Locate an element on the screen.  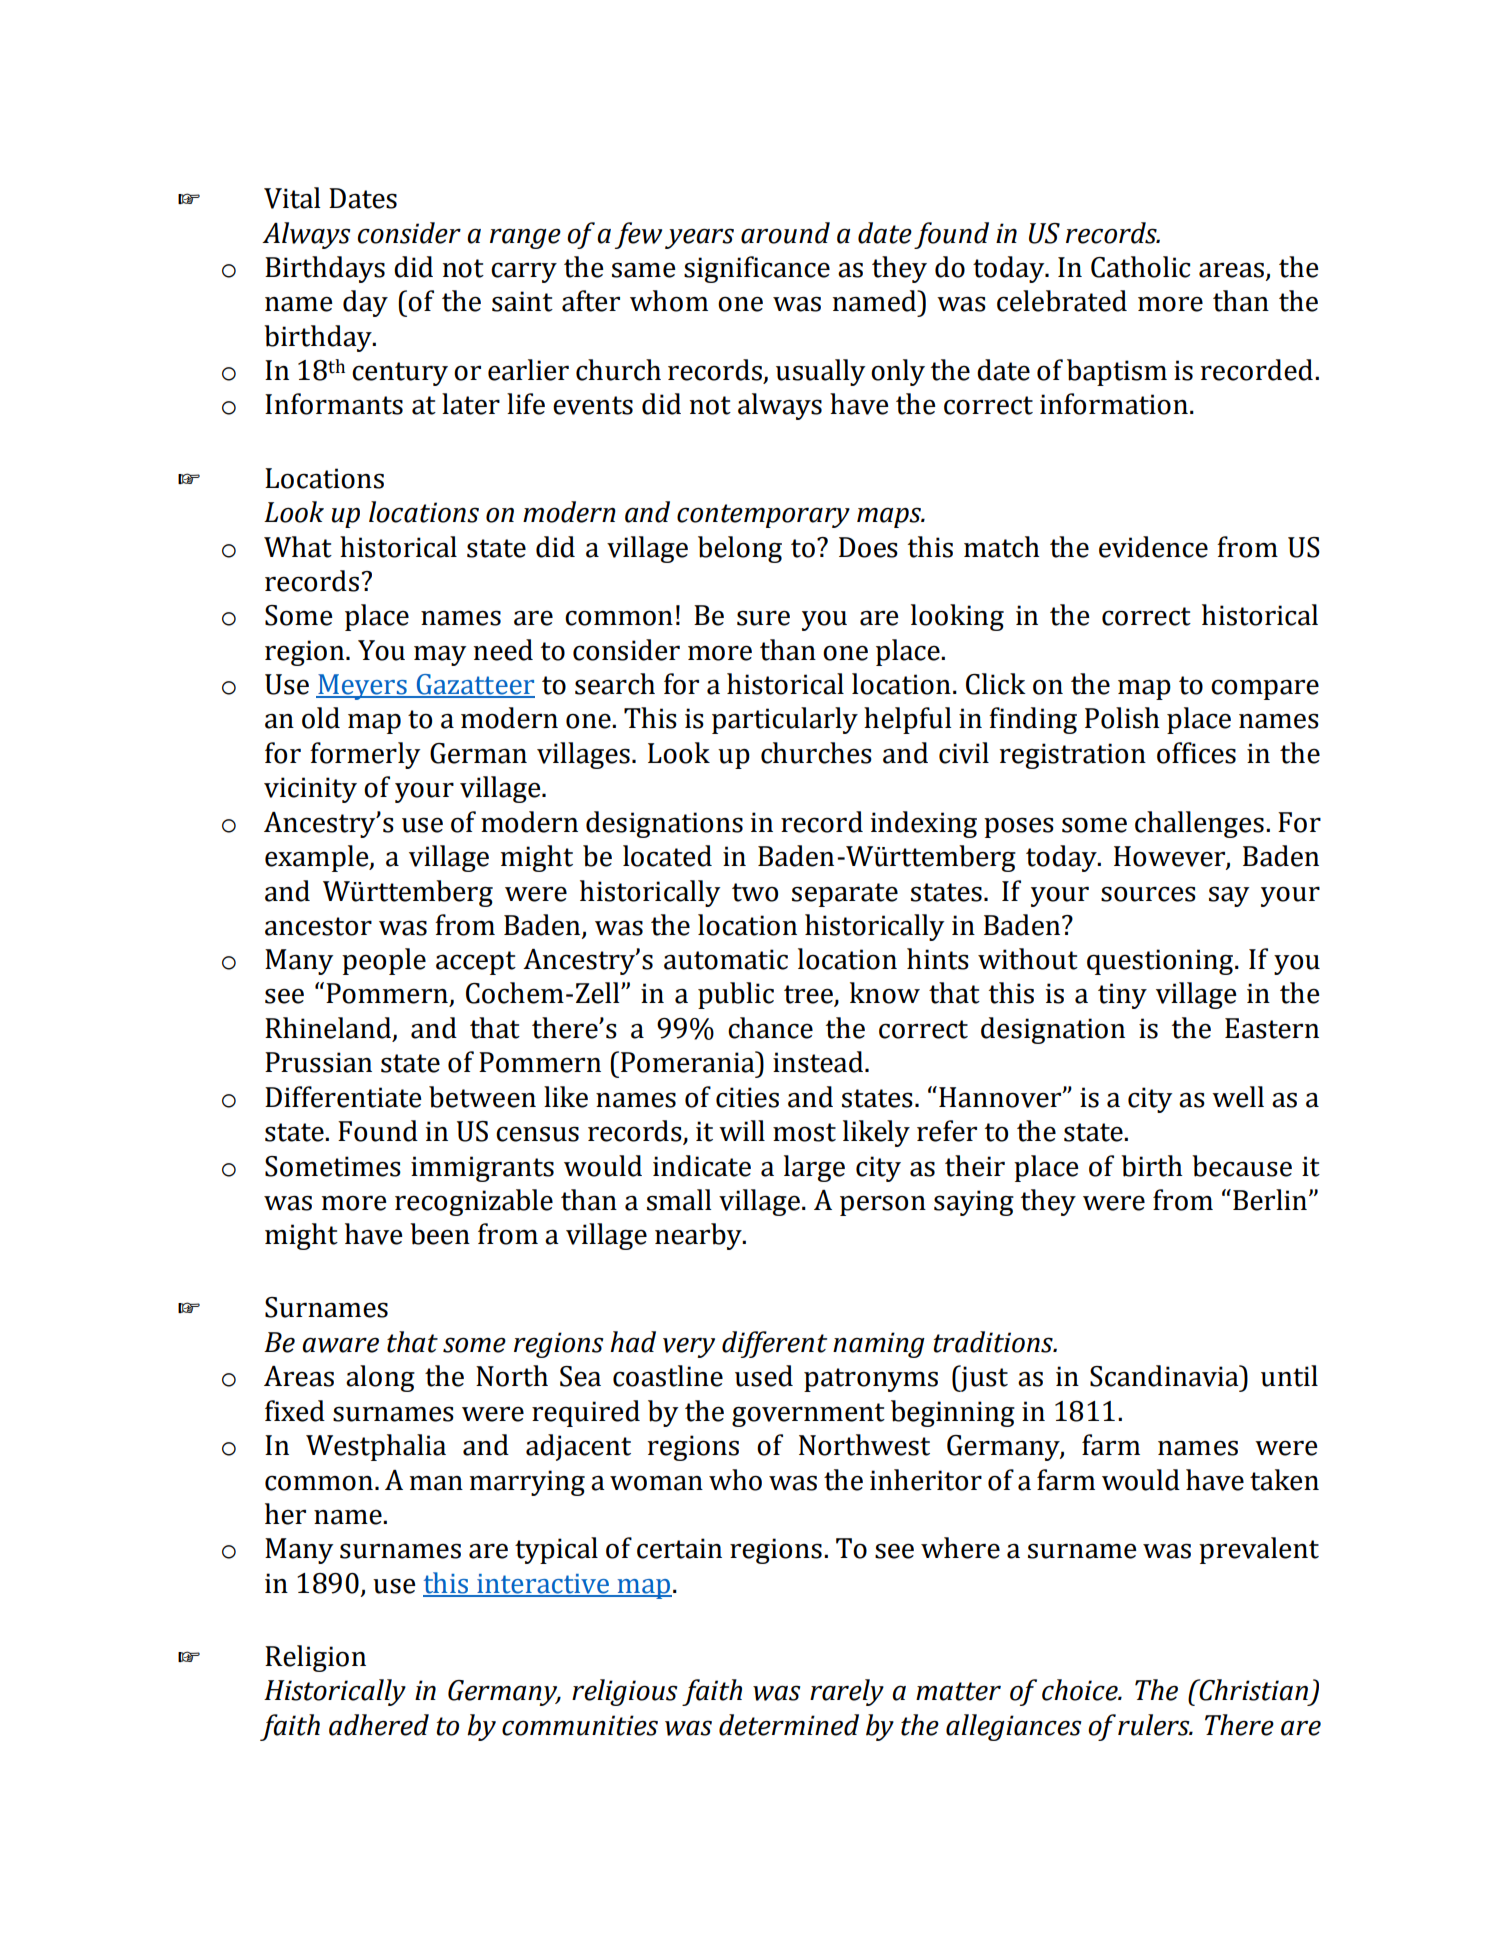
people is located at coordinates (384, 961).
